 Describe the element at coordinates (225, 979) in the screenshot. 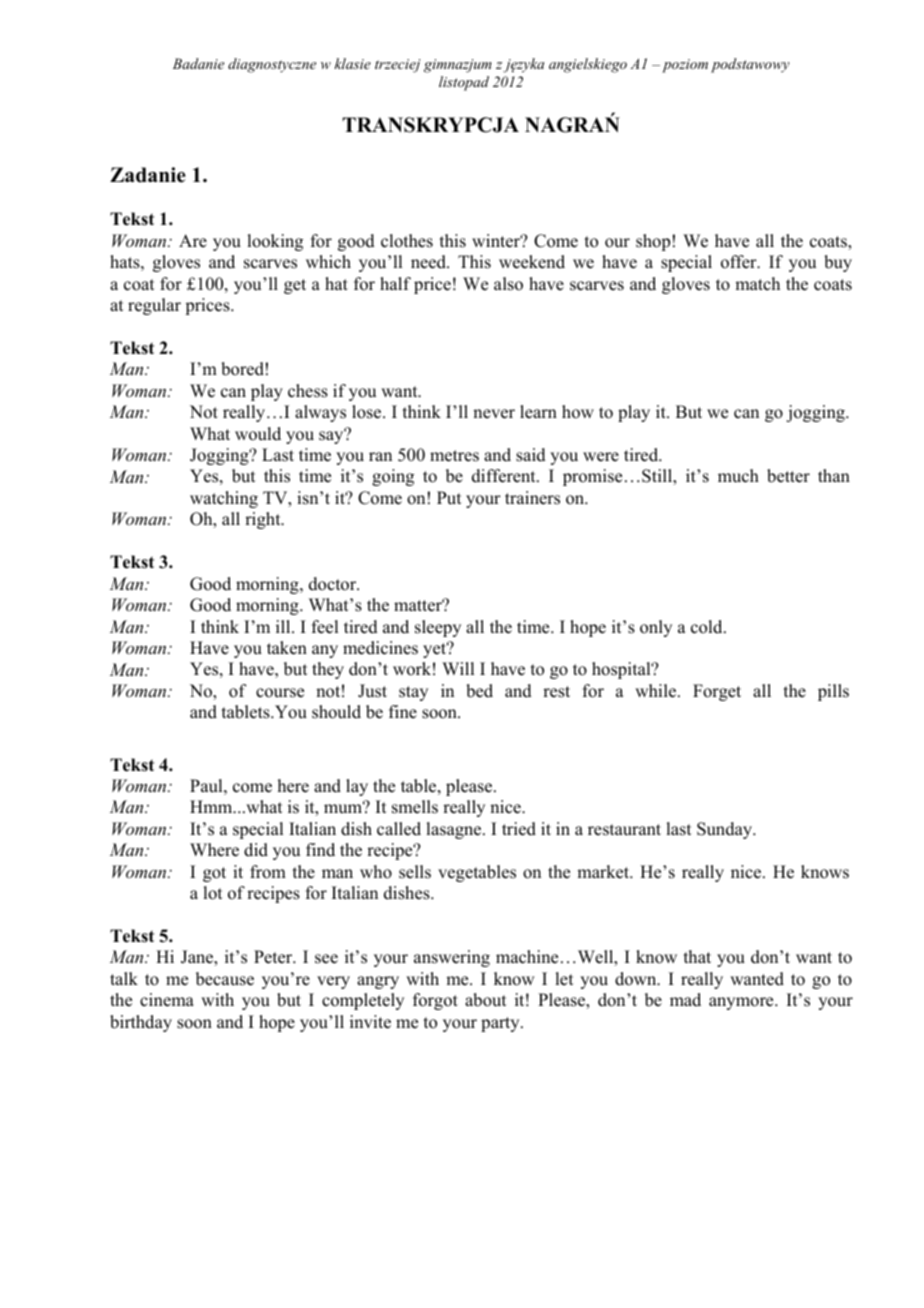

I see `because` at that location.
